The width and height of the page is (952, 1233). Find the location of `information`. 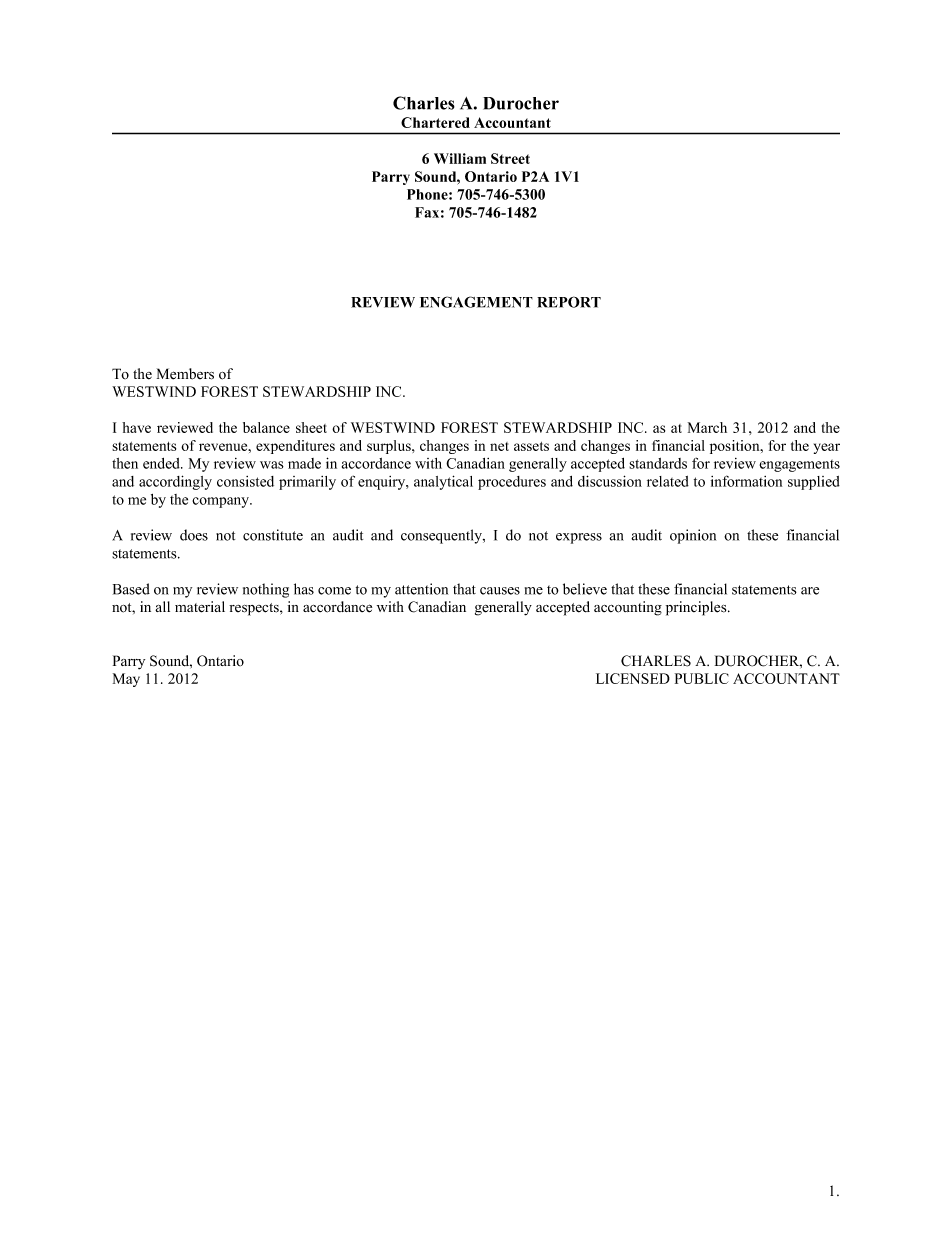

information is located at coordinates (746, 481).
